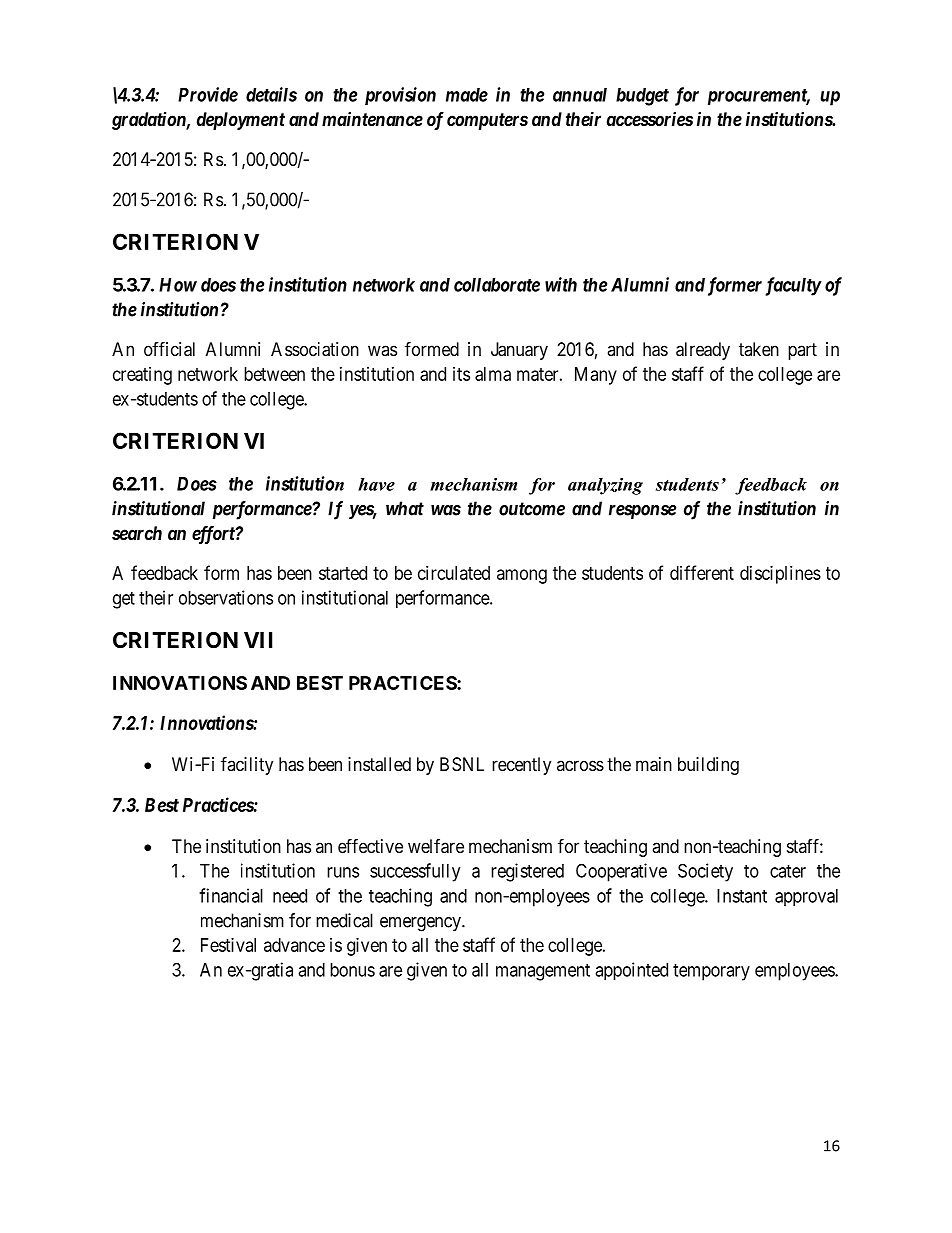  Describe the element at coordinates (228, 945) in the document. I see `Festival` at that location.
